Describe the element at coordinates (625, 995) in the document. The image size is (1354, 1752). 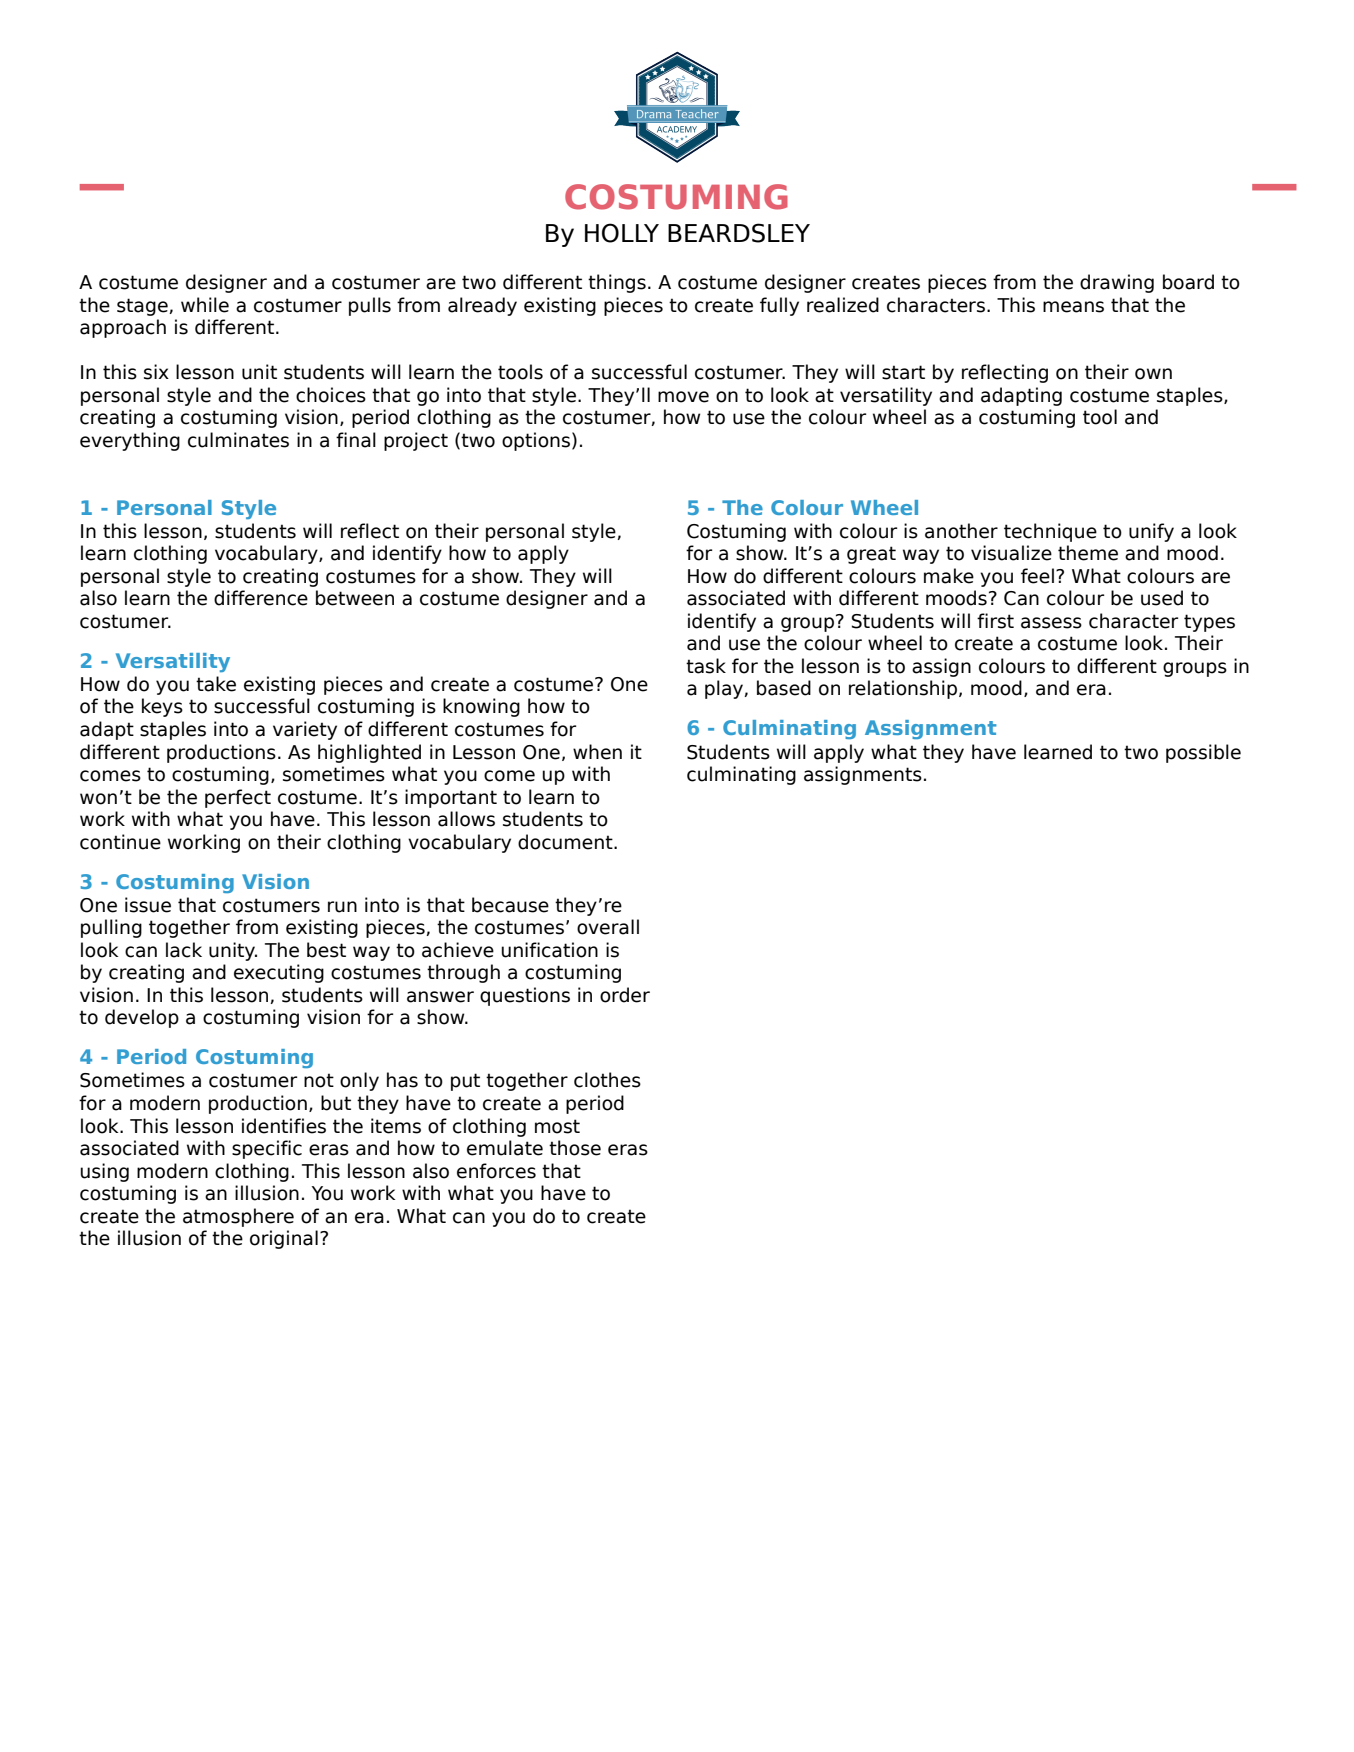
I see `order` at that location.
